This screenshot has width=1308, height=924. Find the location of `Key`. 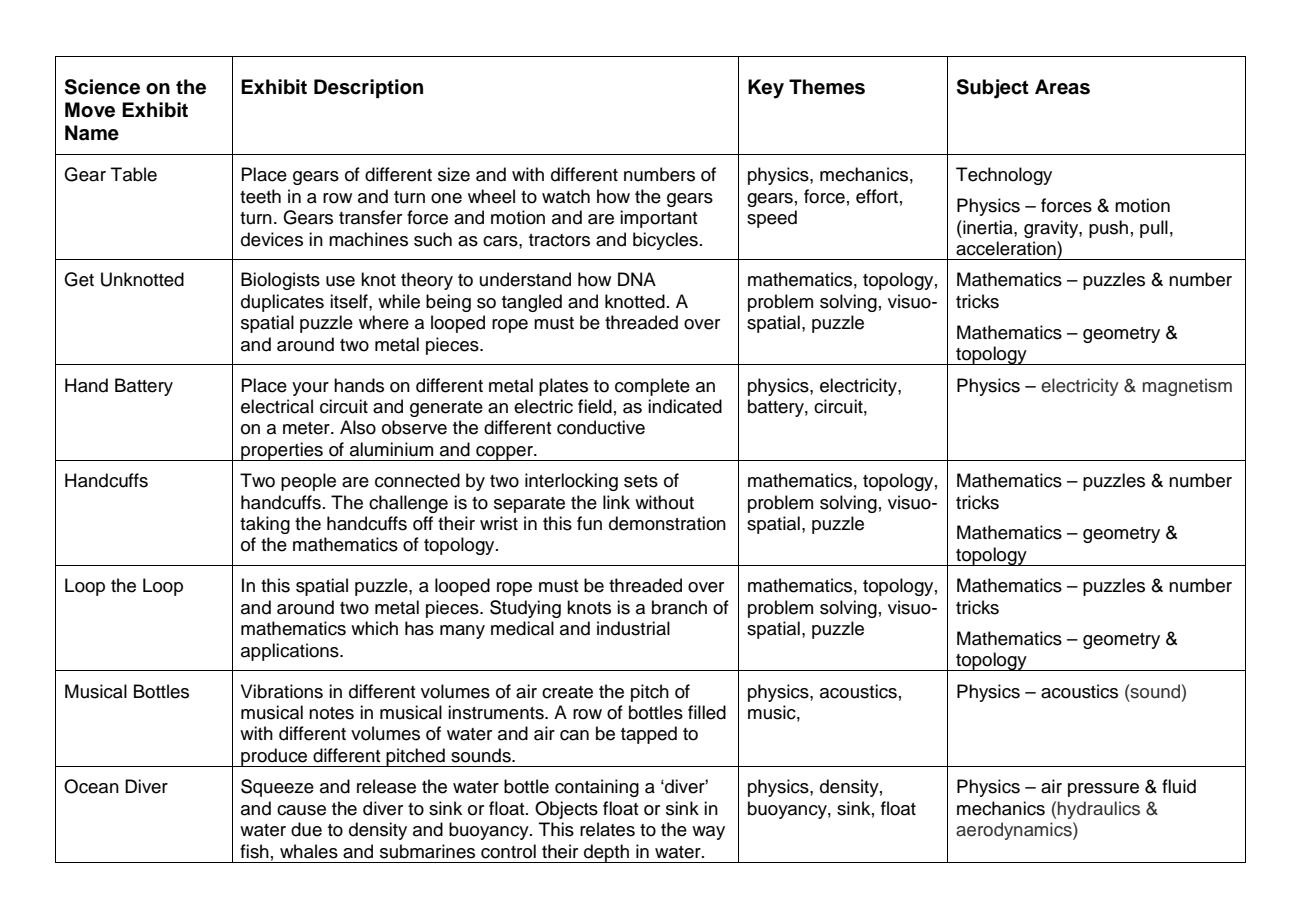

Key is located at coordinates (766, 89).
